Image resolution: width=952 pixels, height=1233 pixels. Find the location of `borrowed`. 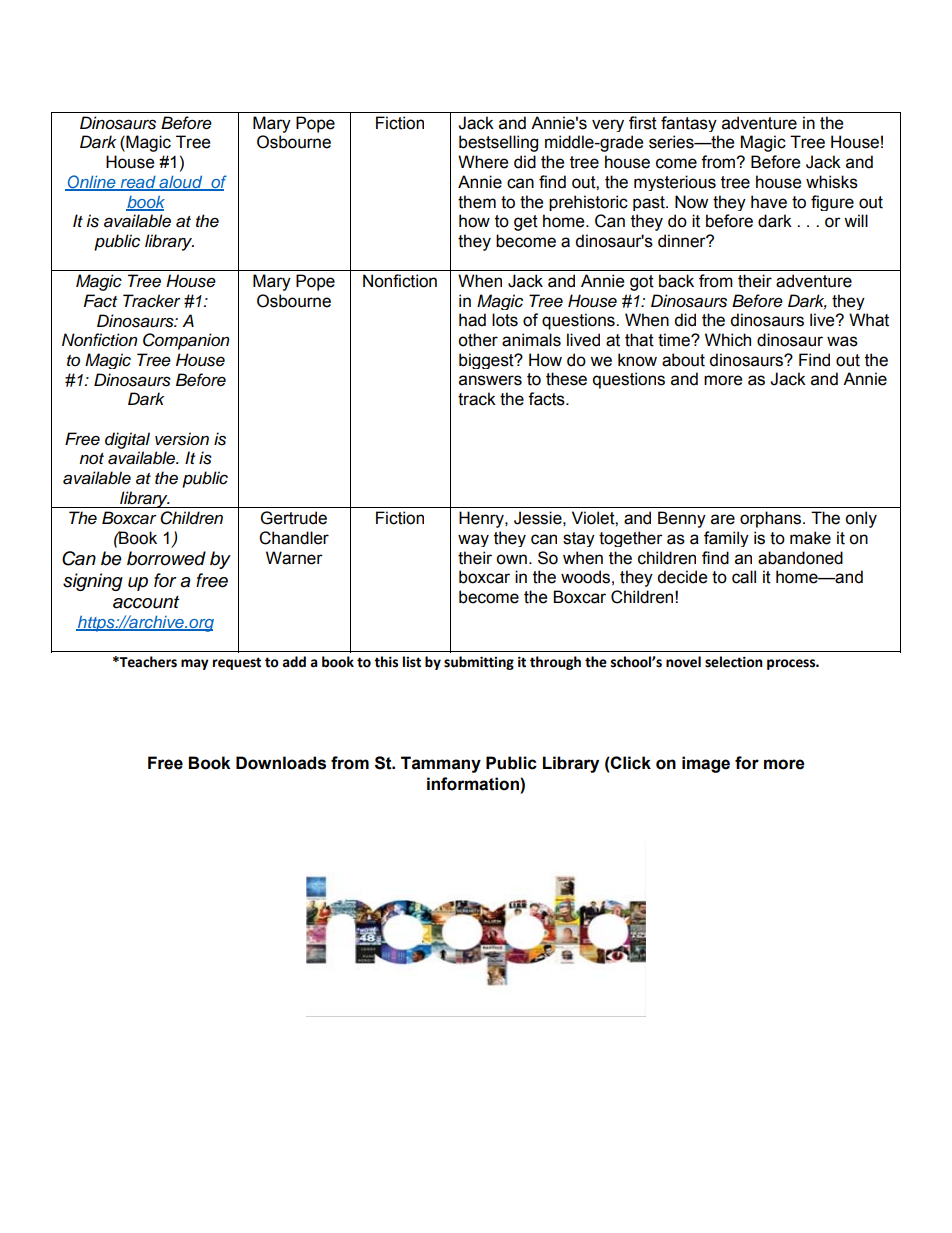

borrowed is located at coordinates (166, 558).
